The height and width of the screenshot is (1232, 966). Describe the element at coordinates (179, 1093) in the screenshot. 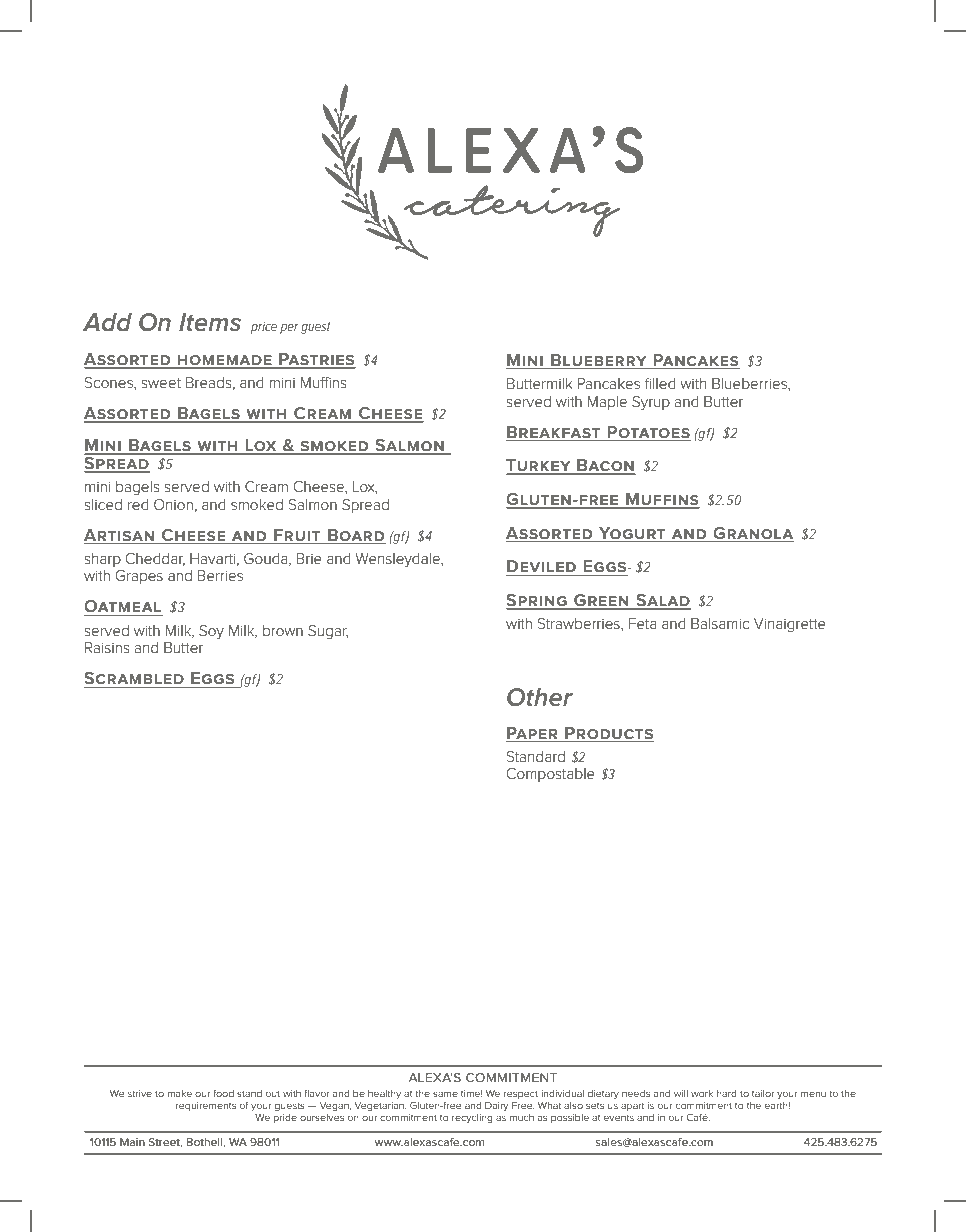

I see `make` at that location.
